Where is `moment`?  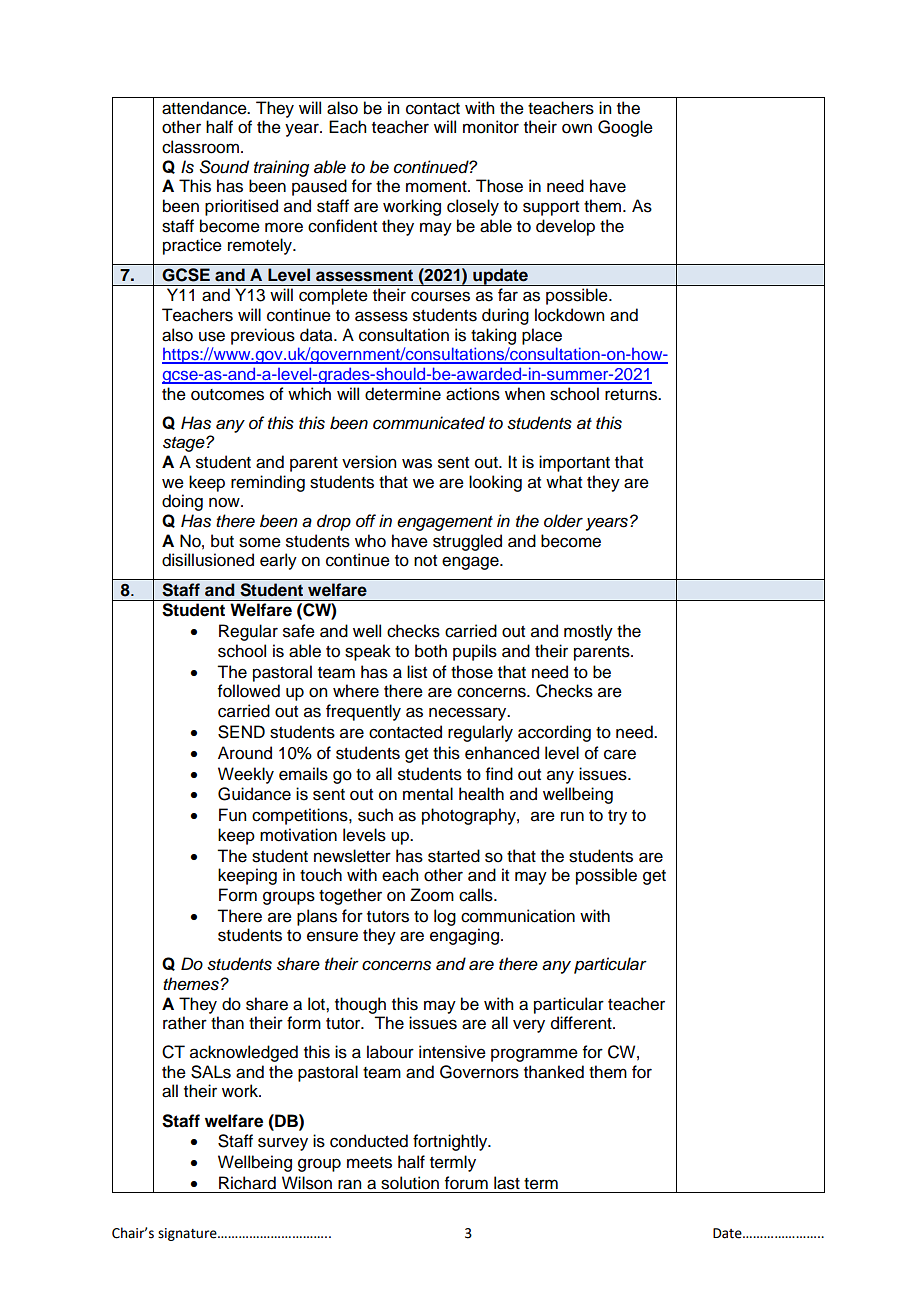 moment is located at coordinates (437, 187).
